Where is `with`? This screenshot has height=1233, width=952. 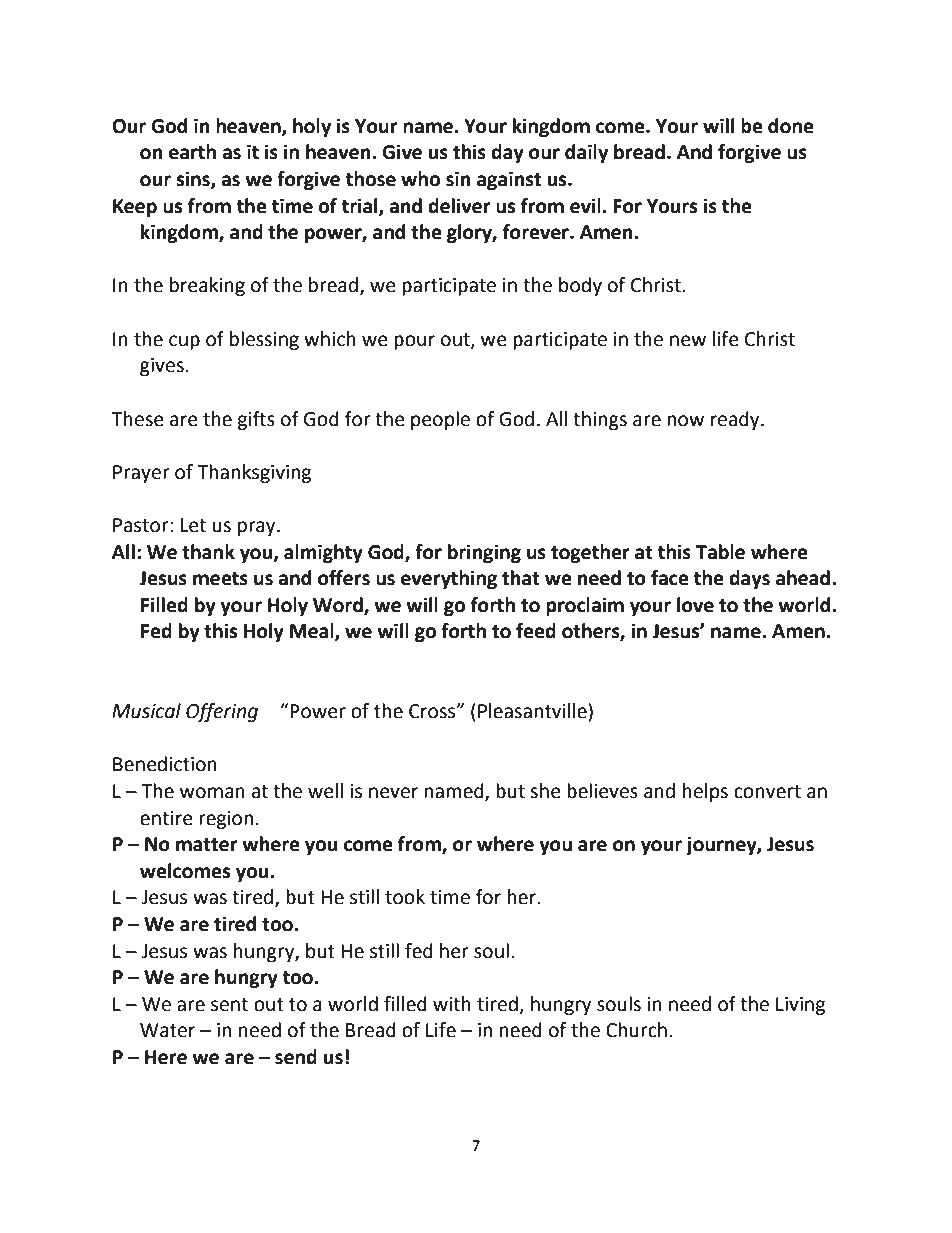
with is located at coordinates (452, 1004).
